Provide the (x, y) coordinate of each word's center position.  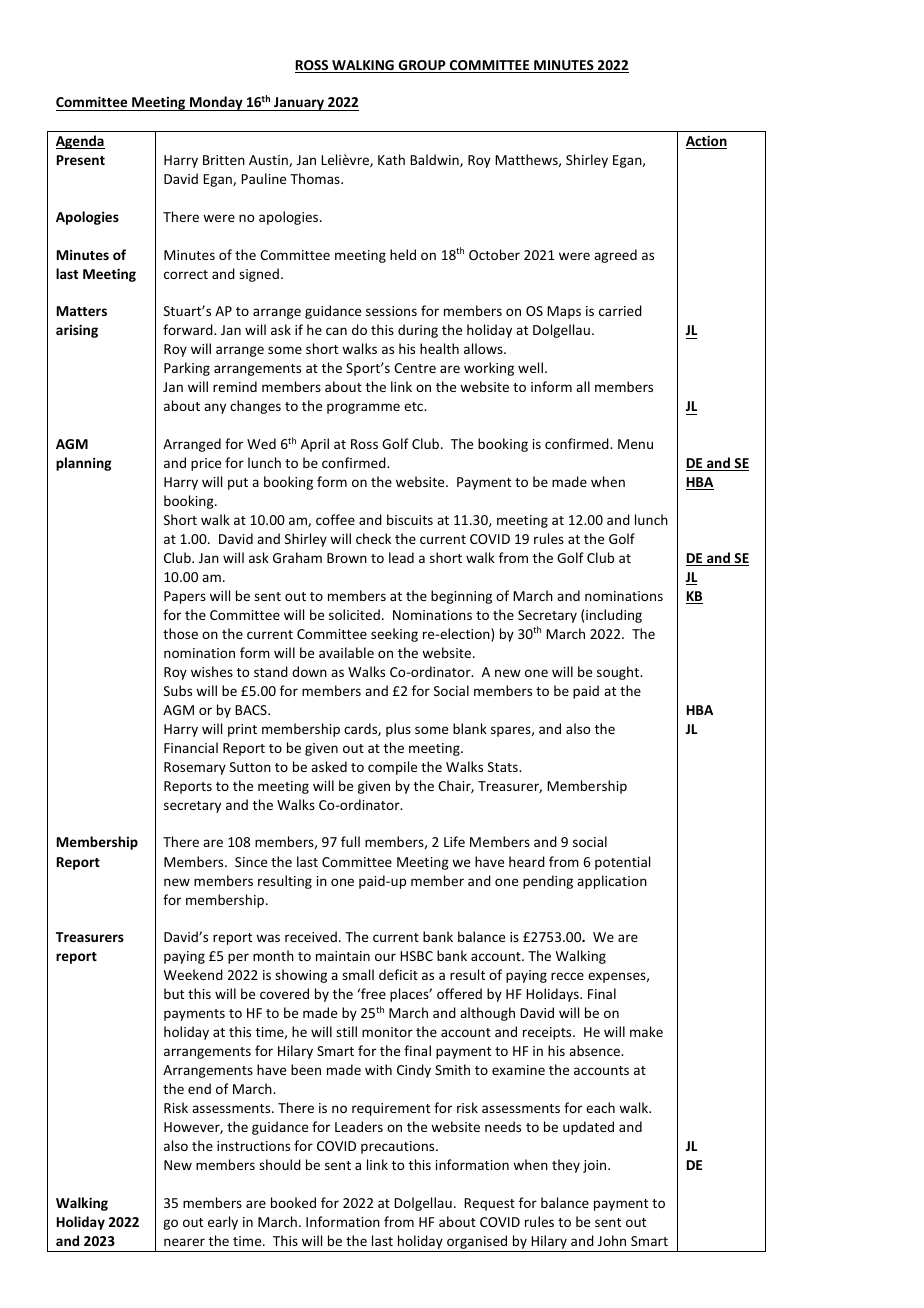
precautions (399, 1147)
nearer (184, 1242)
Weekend (193, 974)
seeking (394, 635)
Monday (216, 103)
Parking (187, 369)
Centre (415, 368)
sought (619, 673)
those (180, 633)
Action (706, 142)
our (385, 957)
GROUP (422, 66)
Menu (635, 444)
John (612, 1240)
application (612, 882)
